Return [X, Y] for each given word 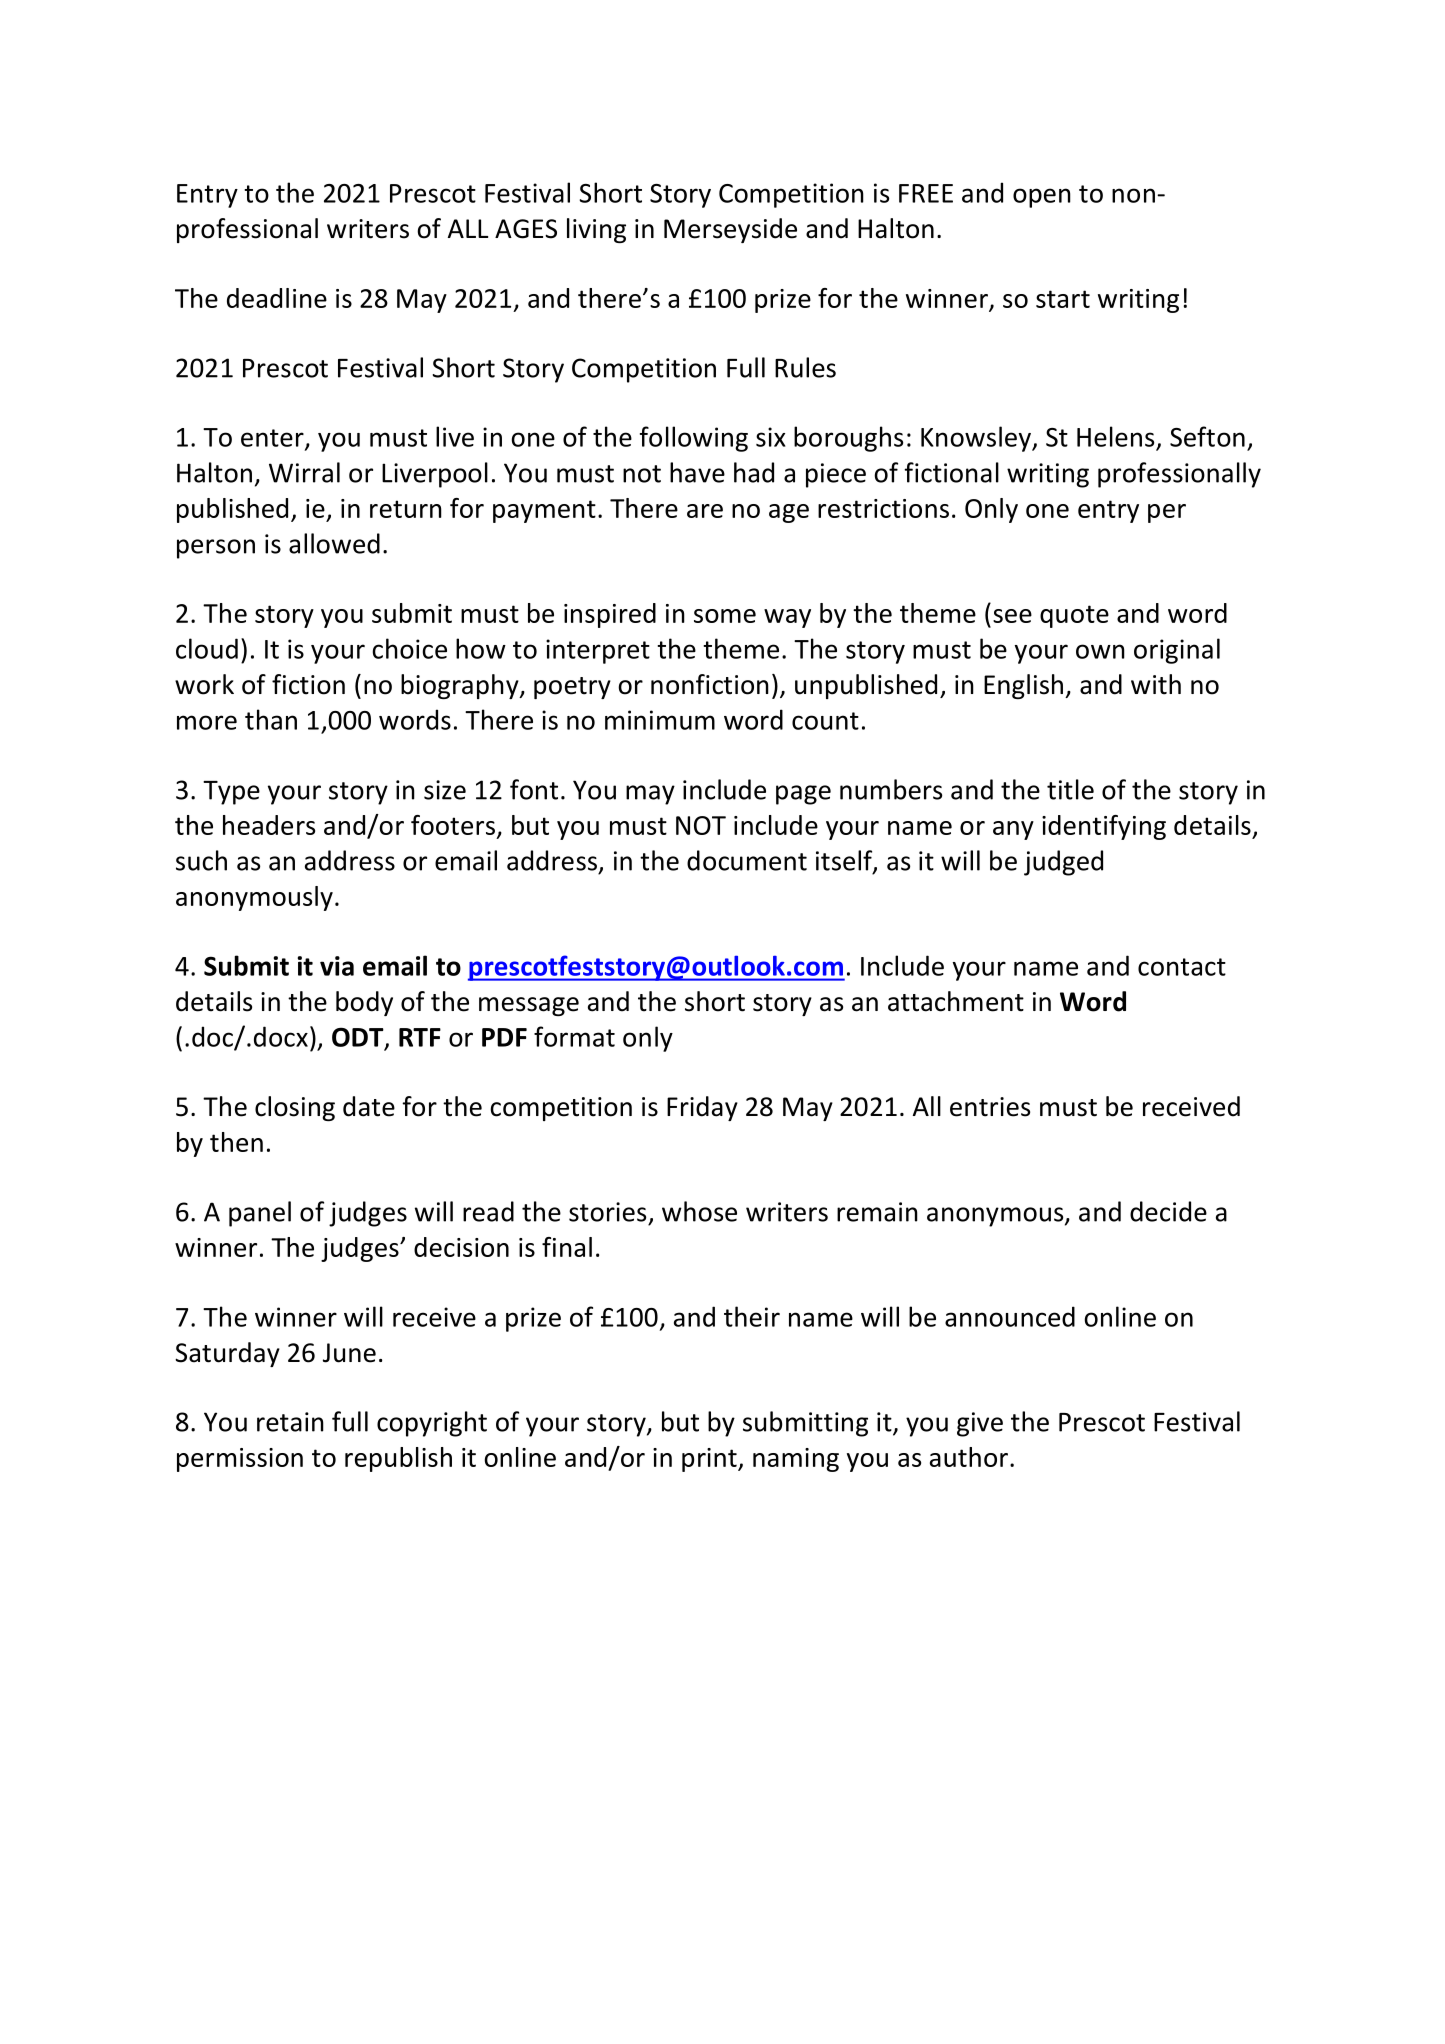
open [1042, 198]
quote [1074, 616]
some [725, 616]
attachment [956, 1001]
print [710, 1460]
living [596, 230]
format [574, 1036]
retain [290, 1422]
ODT [359, 1038]
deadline [277, 298]
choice [409, 648]
